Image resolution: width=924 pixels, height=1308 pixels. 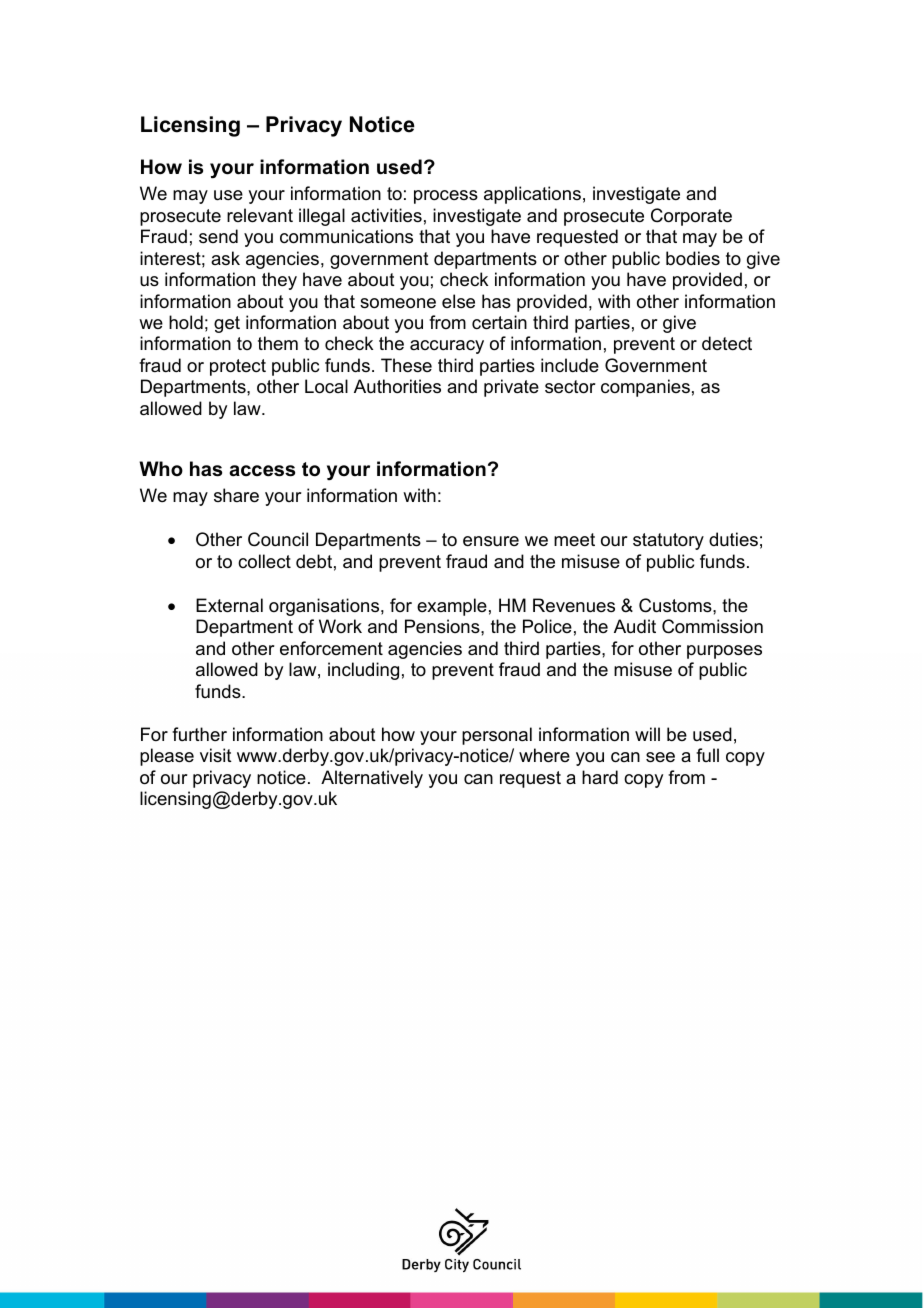 I want to click on Audit, so click(x=635, y=626).
